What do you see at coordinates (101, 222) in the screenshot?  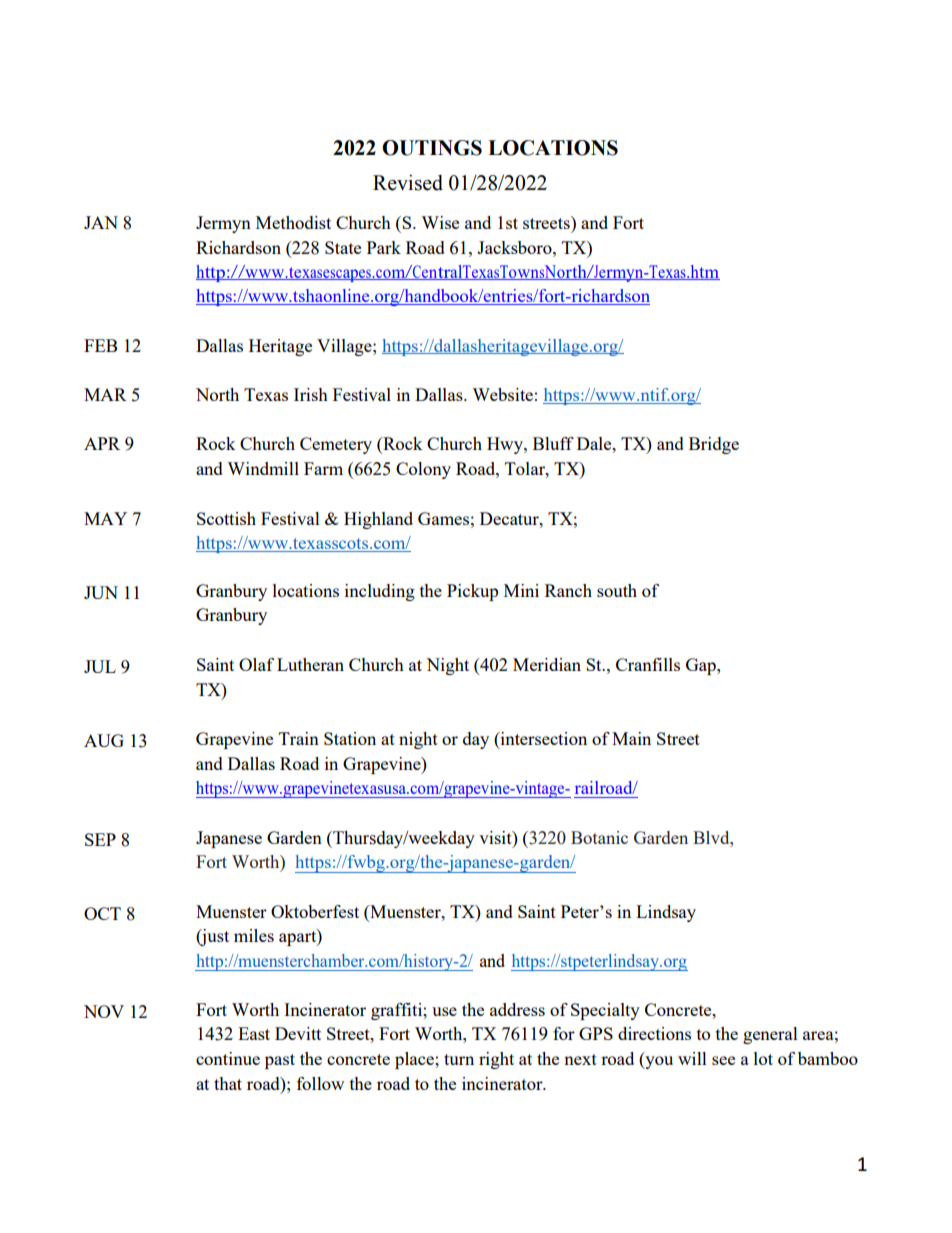 I see `JAN` at bounding box center [101, 222].
